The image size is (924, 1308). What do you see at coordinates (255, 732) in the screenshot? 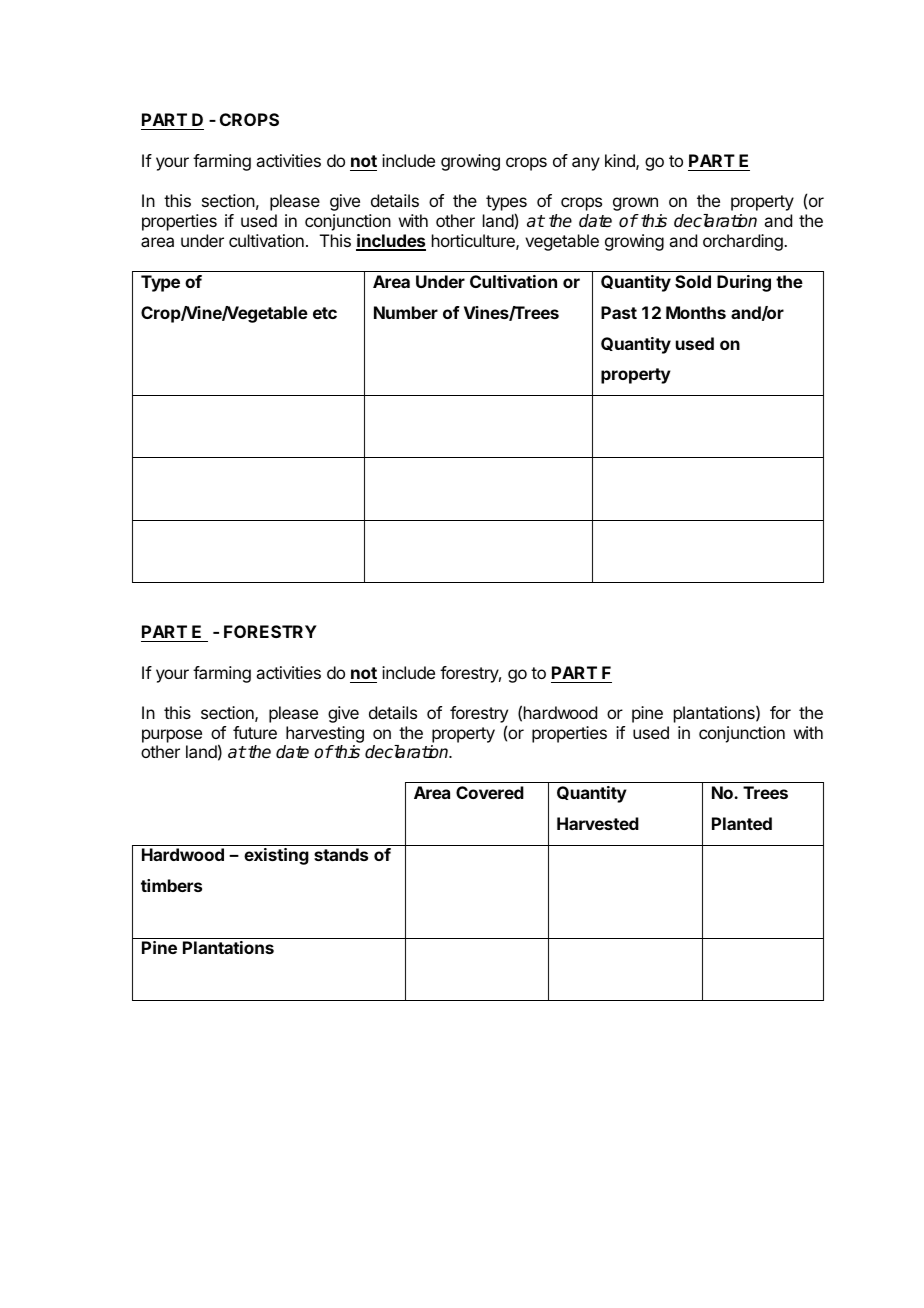
I see `future` at bounding box center [255, 732].
